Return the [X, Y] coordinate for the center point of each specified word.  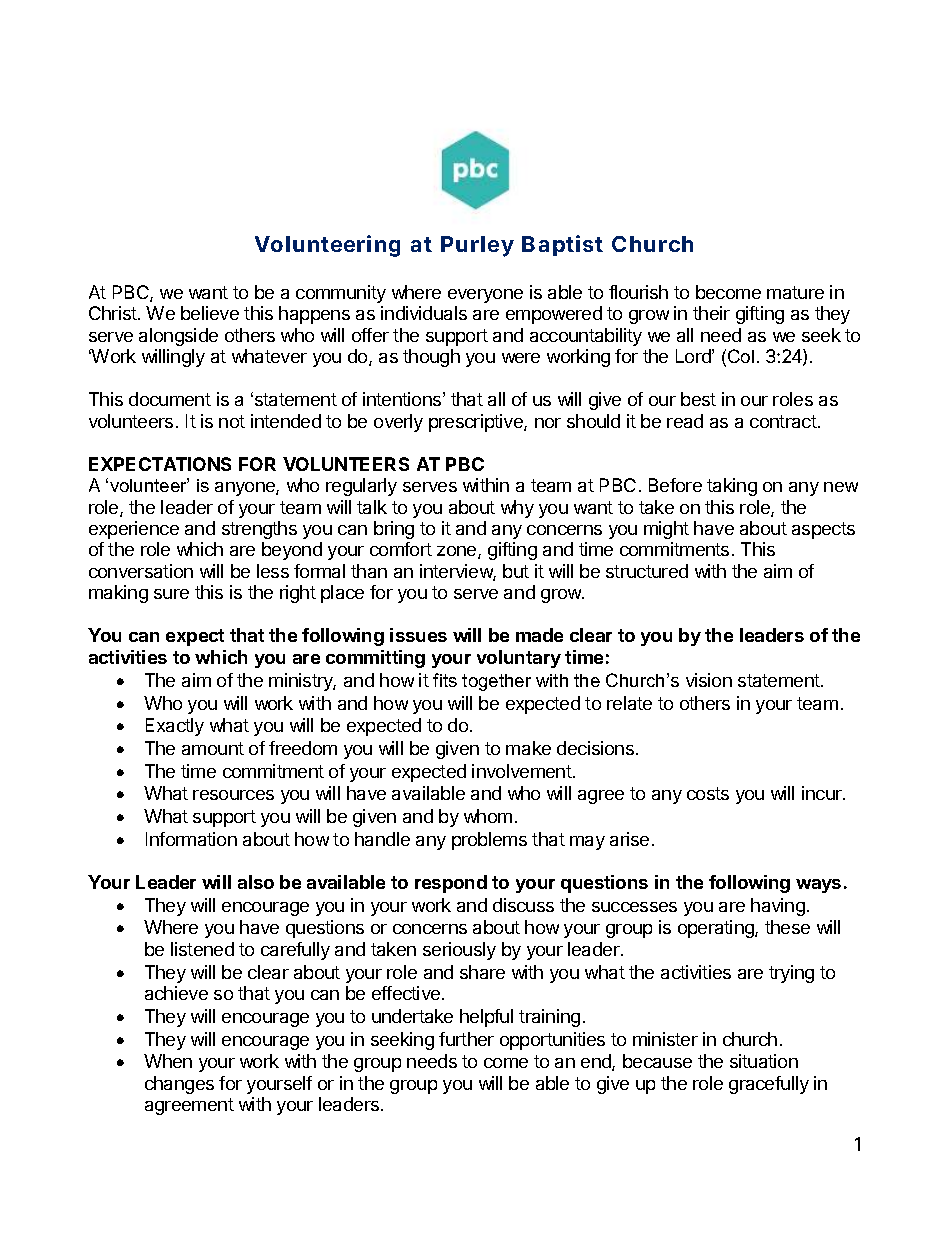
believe [210, 313]
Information [191, 839]
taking [732, 487]
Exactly [175, 727]
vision [709, 680]
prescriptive [477, 423]
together [496, 682]
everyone [485, 296]
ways [818, 886]
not [232, 421]
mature [795, 292]
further [466, 1039]
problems [489, 841]
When [168, 1061]
